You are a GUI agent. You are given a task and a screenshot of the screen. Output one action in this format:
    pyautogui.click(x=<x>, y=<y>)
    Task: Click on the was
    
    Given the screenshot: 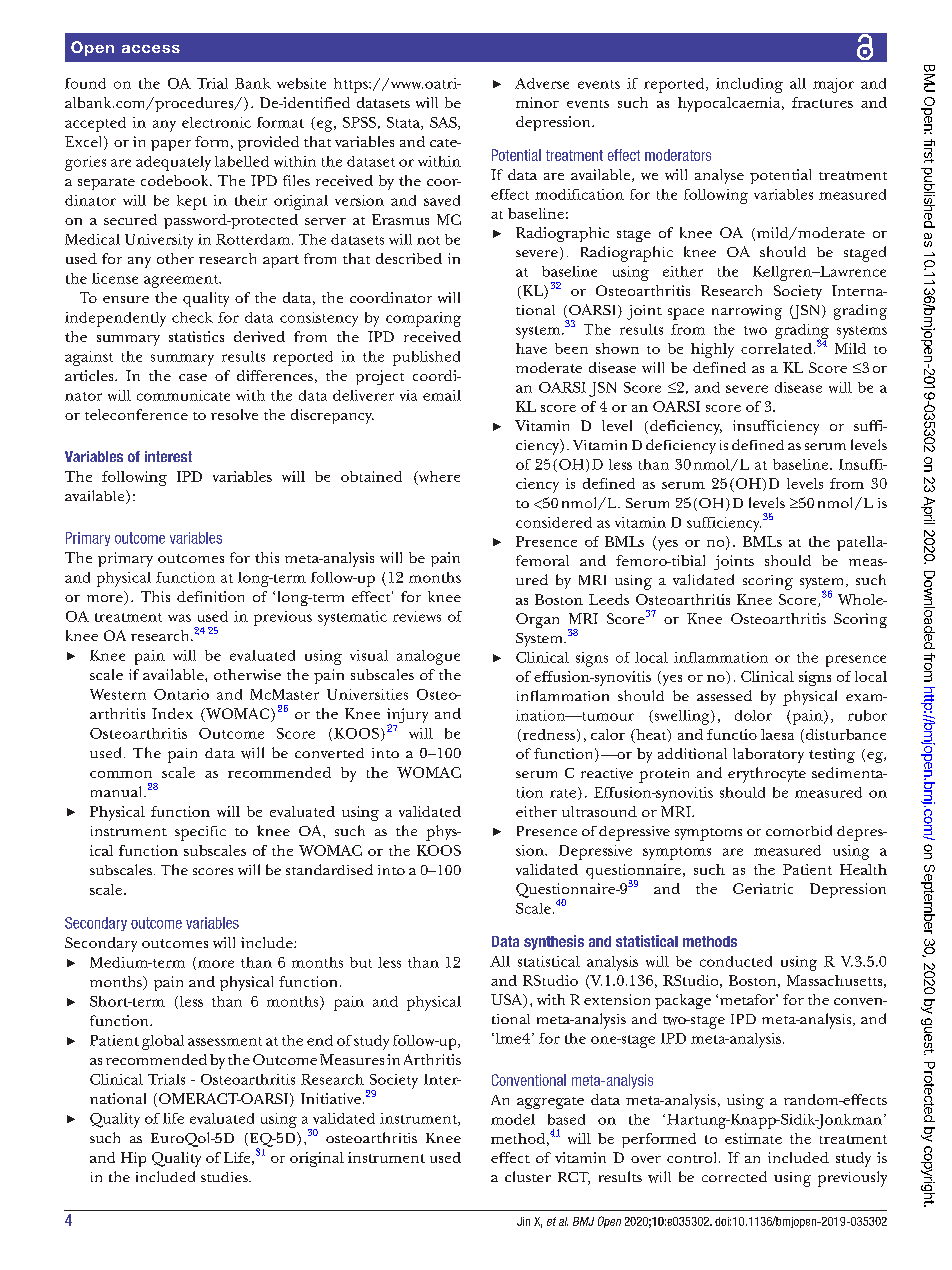 What is the action you would take?
    pyautogui.click(x=179, y=618)
